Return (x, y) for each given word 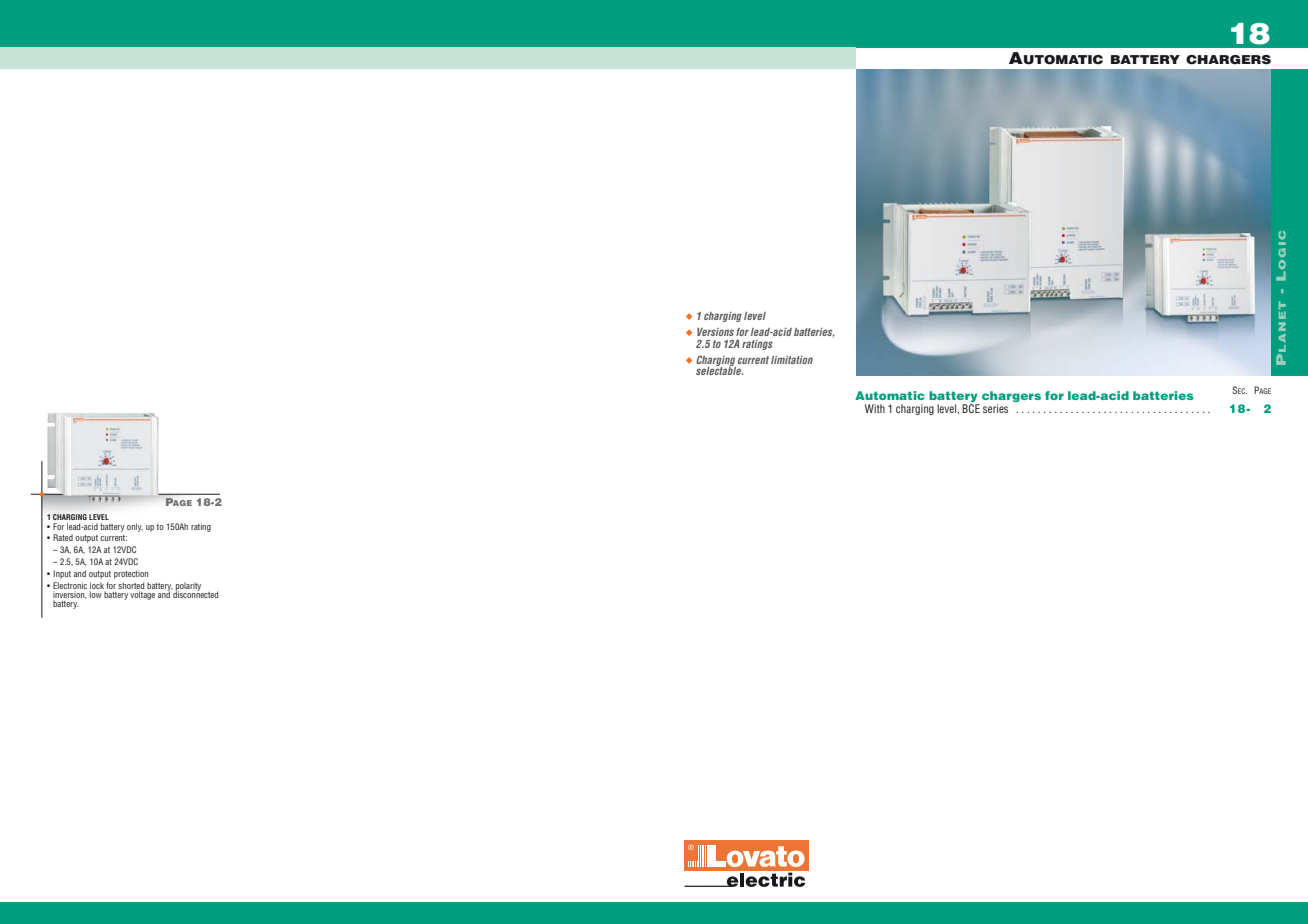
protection (131, 574)
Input (62, 574)
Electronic (70, 585)
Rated (63, 537)
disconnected (194, 593)
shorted (131, 585)
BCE (971, 407)
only (135, 527)
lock (97, 585)
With (875, 408)
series (995, 408)
